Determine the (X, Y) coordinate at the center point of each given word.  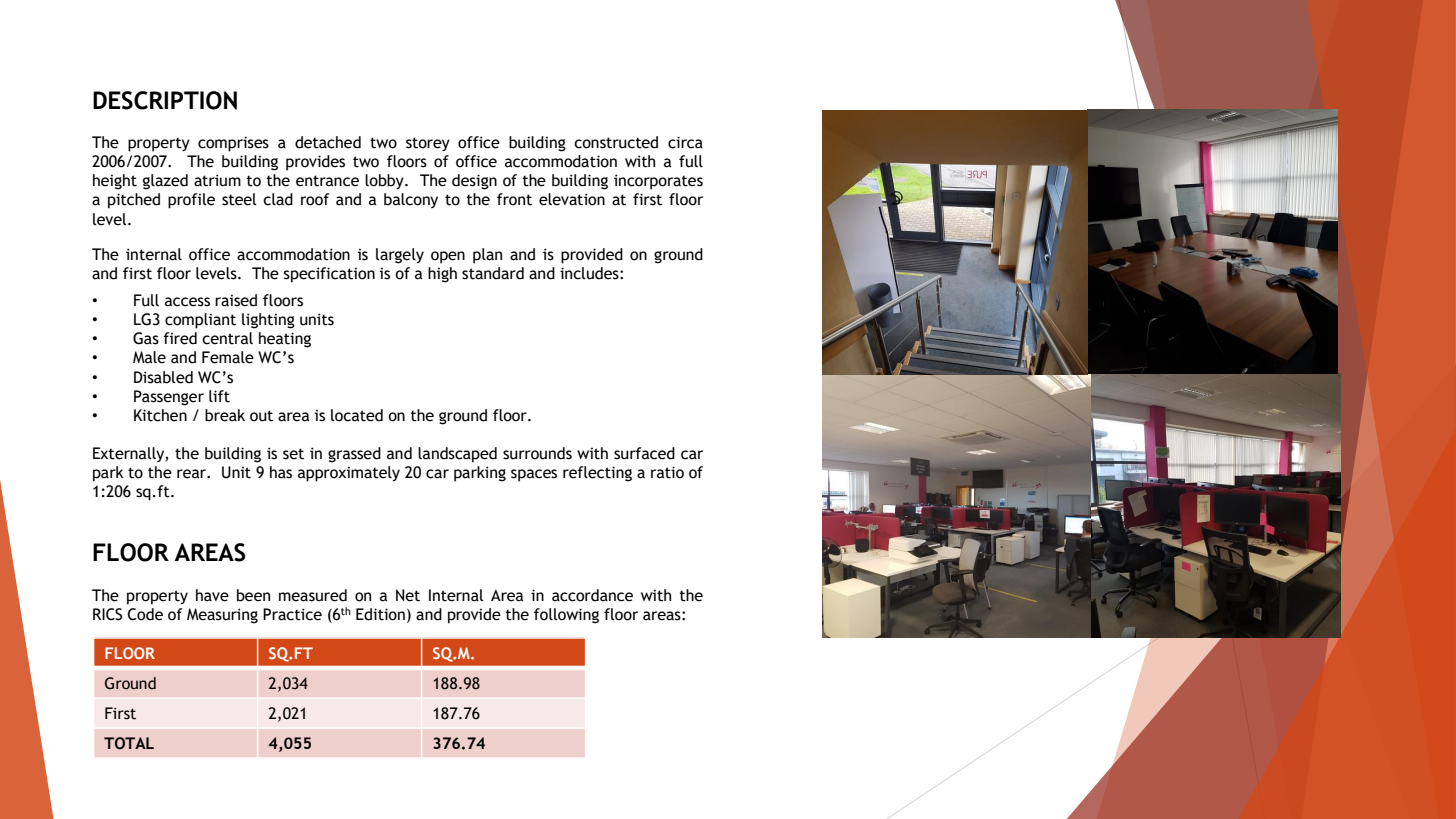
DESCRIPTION (165, 100)
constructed (616, 142)
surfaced (644, 453)
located (357, 415)
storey (428, 144)
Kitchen (160, 415)
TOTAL (129, 743)
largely (400, 256)
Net (408, 595)
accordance (592, 595)
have (212, 595)
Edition (380, 614)
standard (493, 273)
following (566, 616)
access (187, 302)
